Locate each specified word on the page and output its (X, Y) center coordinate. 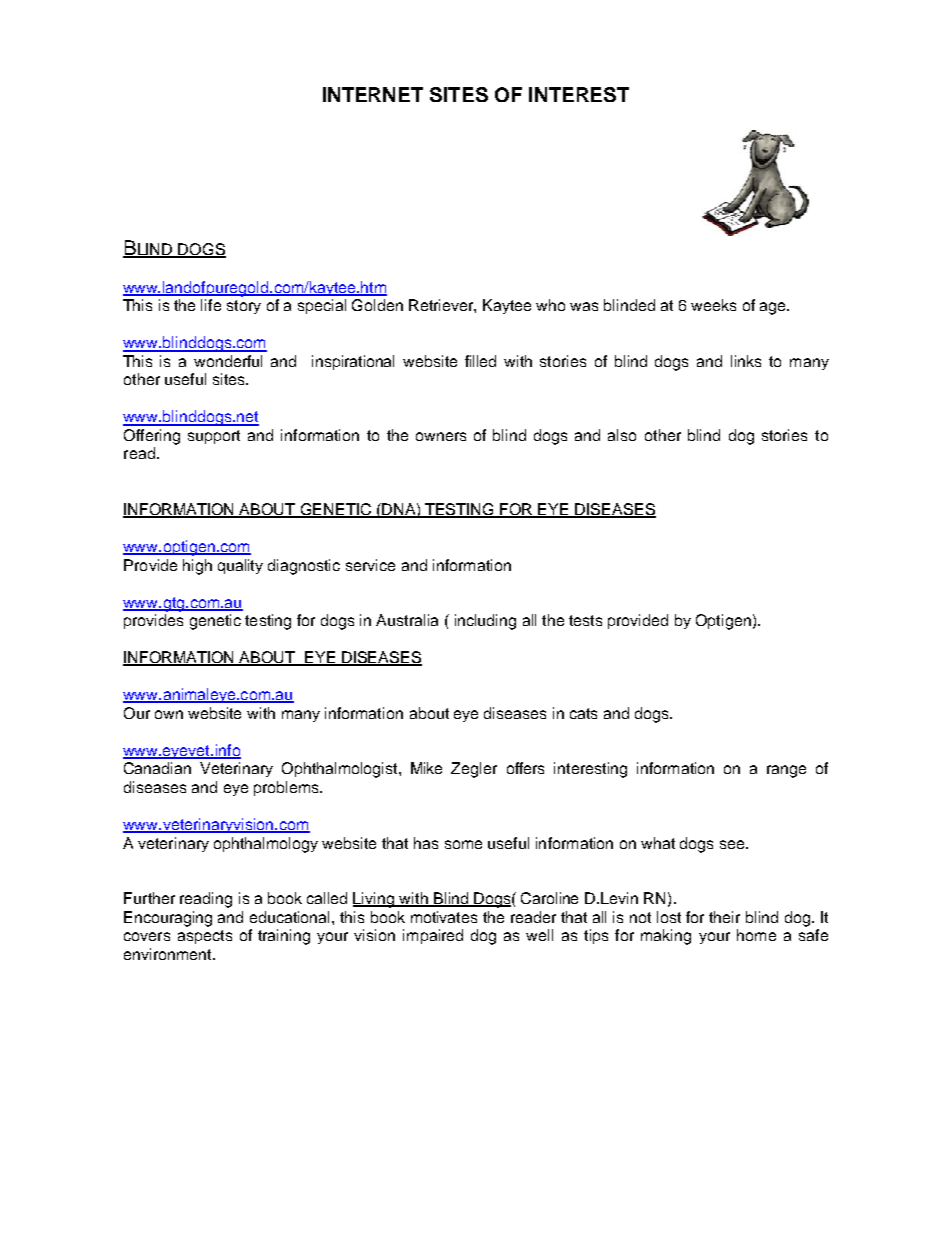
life (211, 305)
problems (287, 788)
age (774, 308)
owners (441, 436)
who (550, 305)
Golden (377, 305)
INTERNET (373, 94)
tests (585, 620)
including (485, 622)
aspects (205, 937)
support (214, 437)
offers (525, 768)
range (786, 771)
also (622, 435)
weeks (713, 305)
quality (240, 566)
